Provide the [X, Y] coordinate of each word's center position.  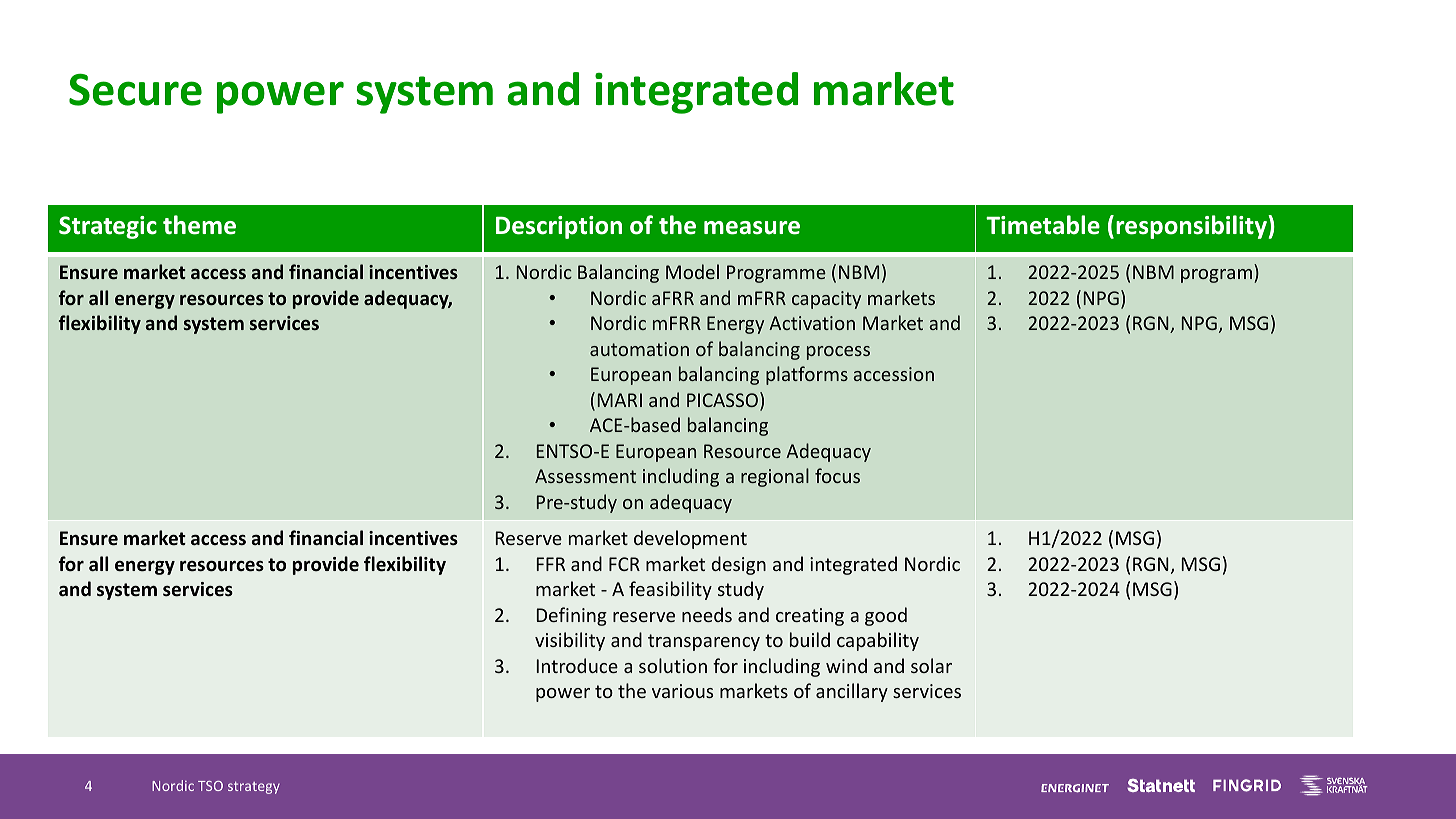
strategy [254, 787]
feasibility [670, 590]
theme [199, 225]
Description [559, 227]
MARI [620, 400]
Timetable [1043, 225]
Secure [135, 90]
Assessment [585, 476]
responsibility [1192, 227]
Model [692, 271]
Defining [572, 616]
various [682, 691]
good [886, 616]
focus [837, 475]
